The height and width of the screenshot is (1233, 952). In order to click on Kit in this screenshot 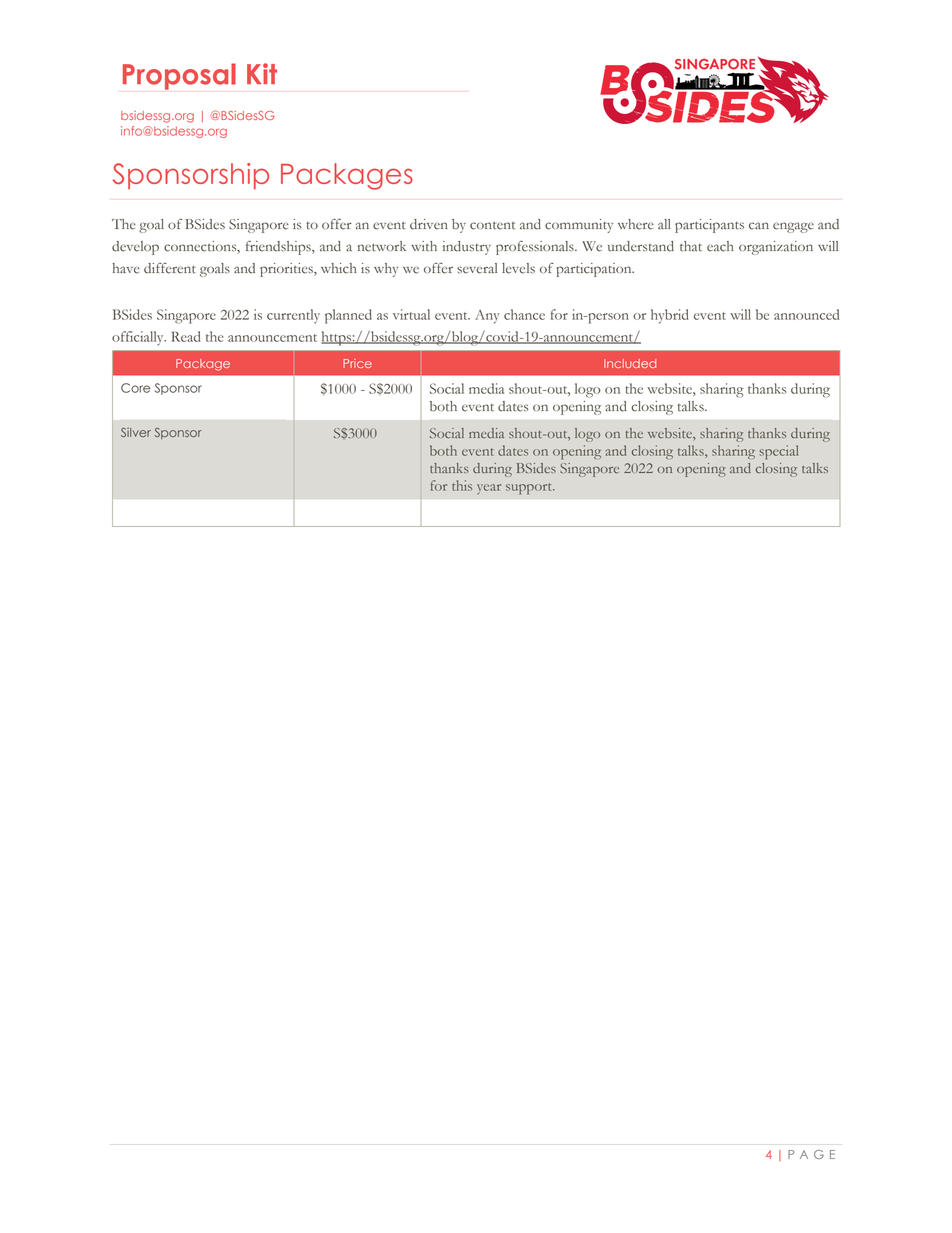, I will do `click(262, 73)`.
